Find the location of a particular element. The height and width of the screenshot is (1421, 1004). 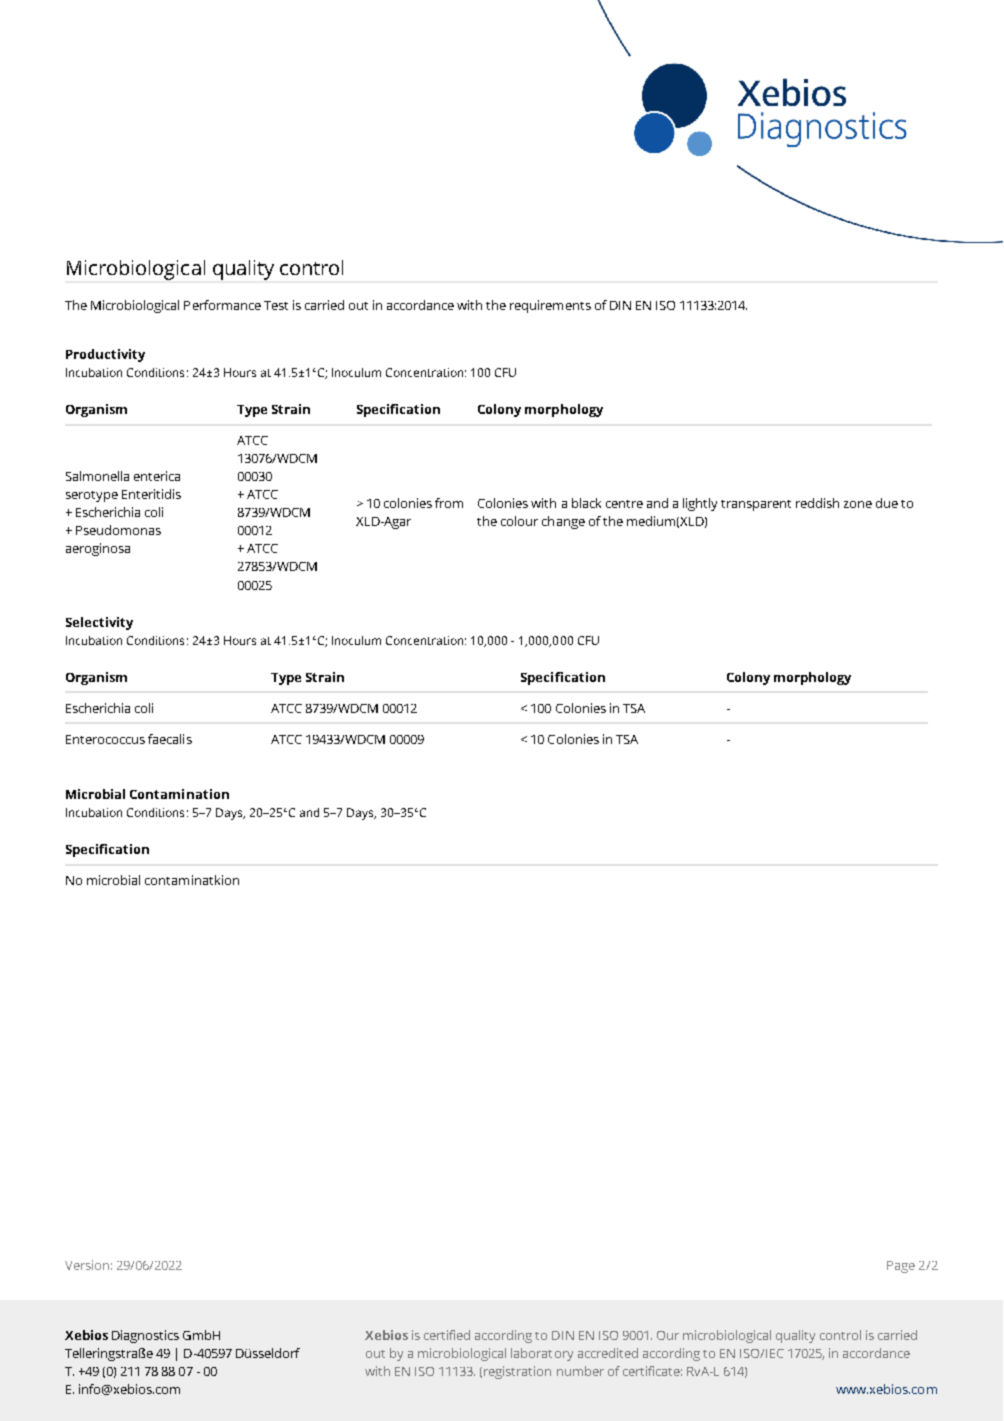

laboratory is located at coordinates (542, 1354).
